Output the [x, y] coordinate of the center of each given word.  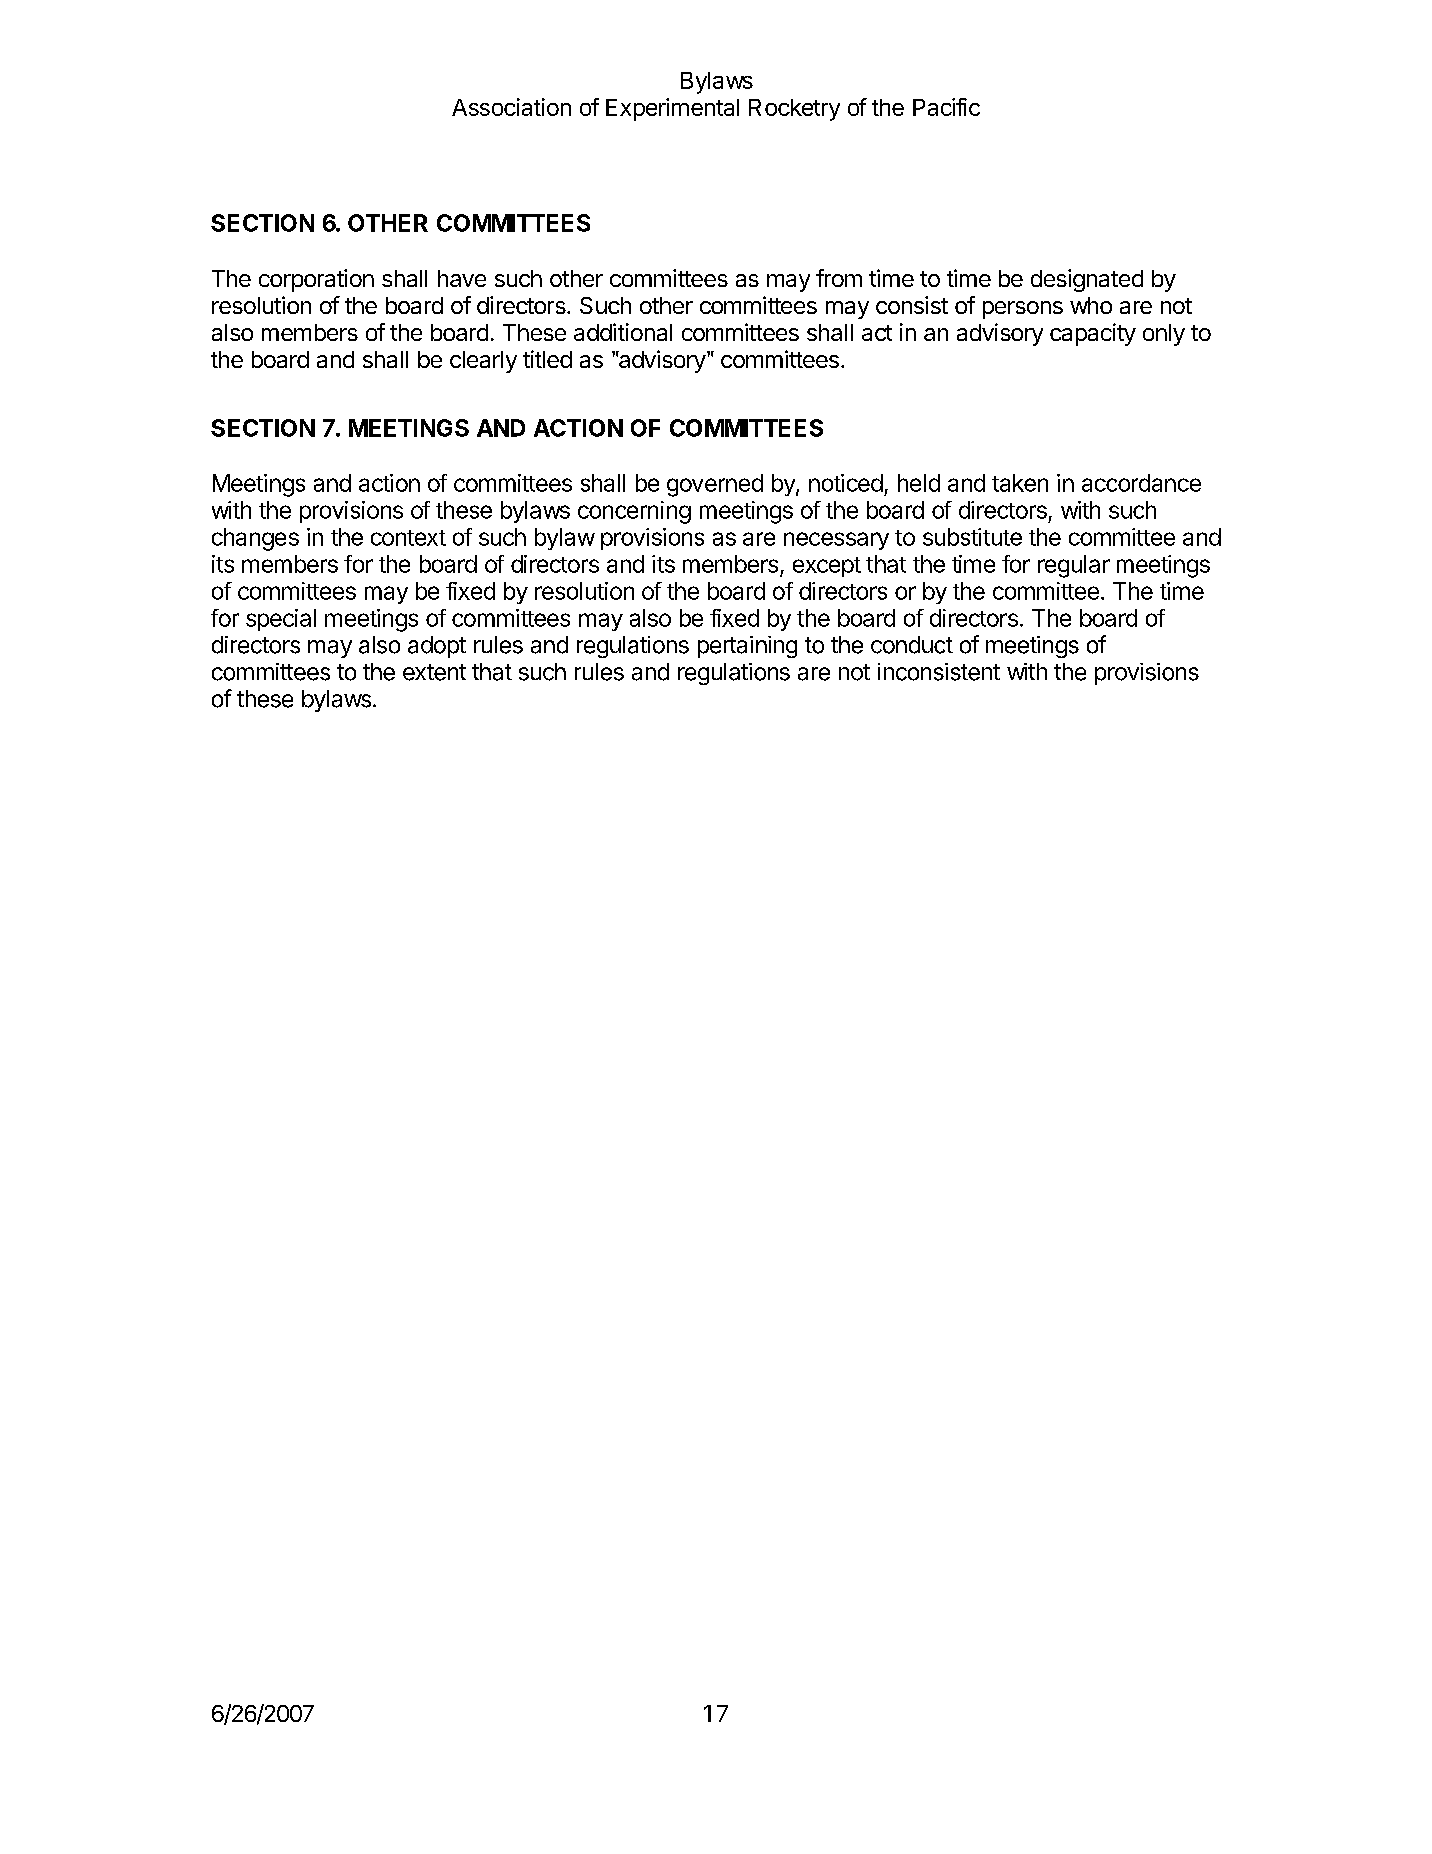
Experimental [672, 109]
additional [623, 332]
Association [511, 107]
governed [715, 485]
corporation [316, 280]
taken [1020, 483]
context [408, 538]
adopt [437, 647]
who [1091, 305]
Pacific [946, 107]
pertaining [747, 647]
